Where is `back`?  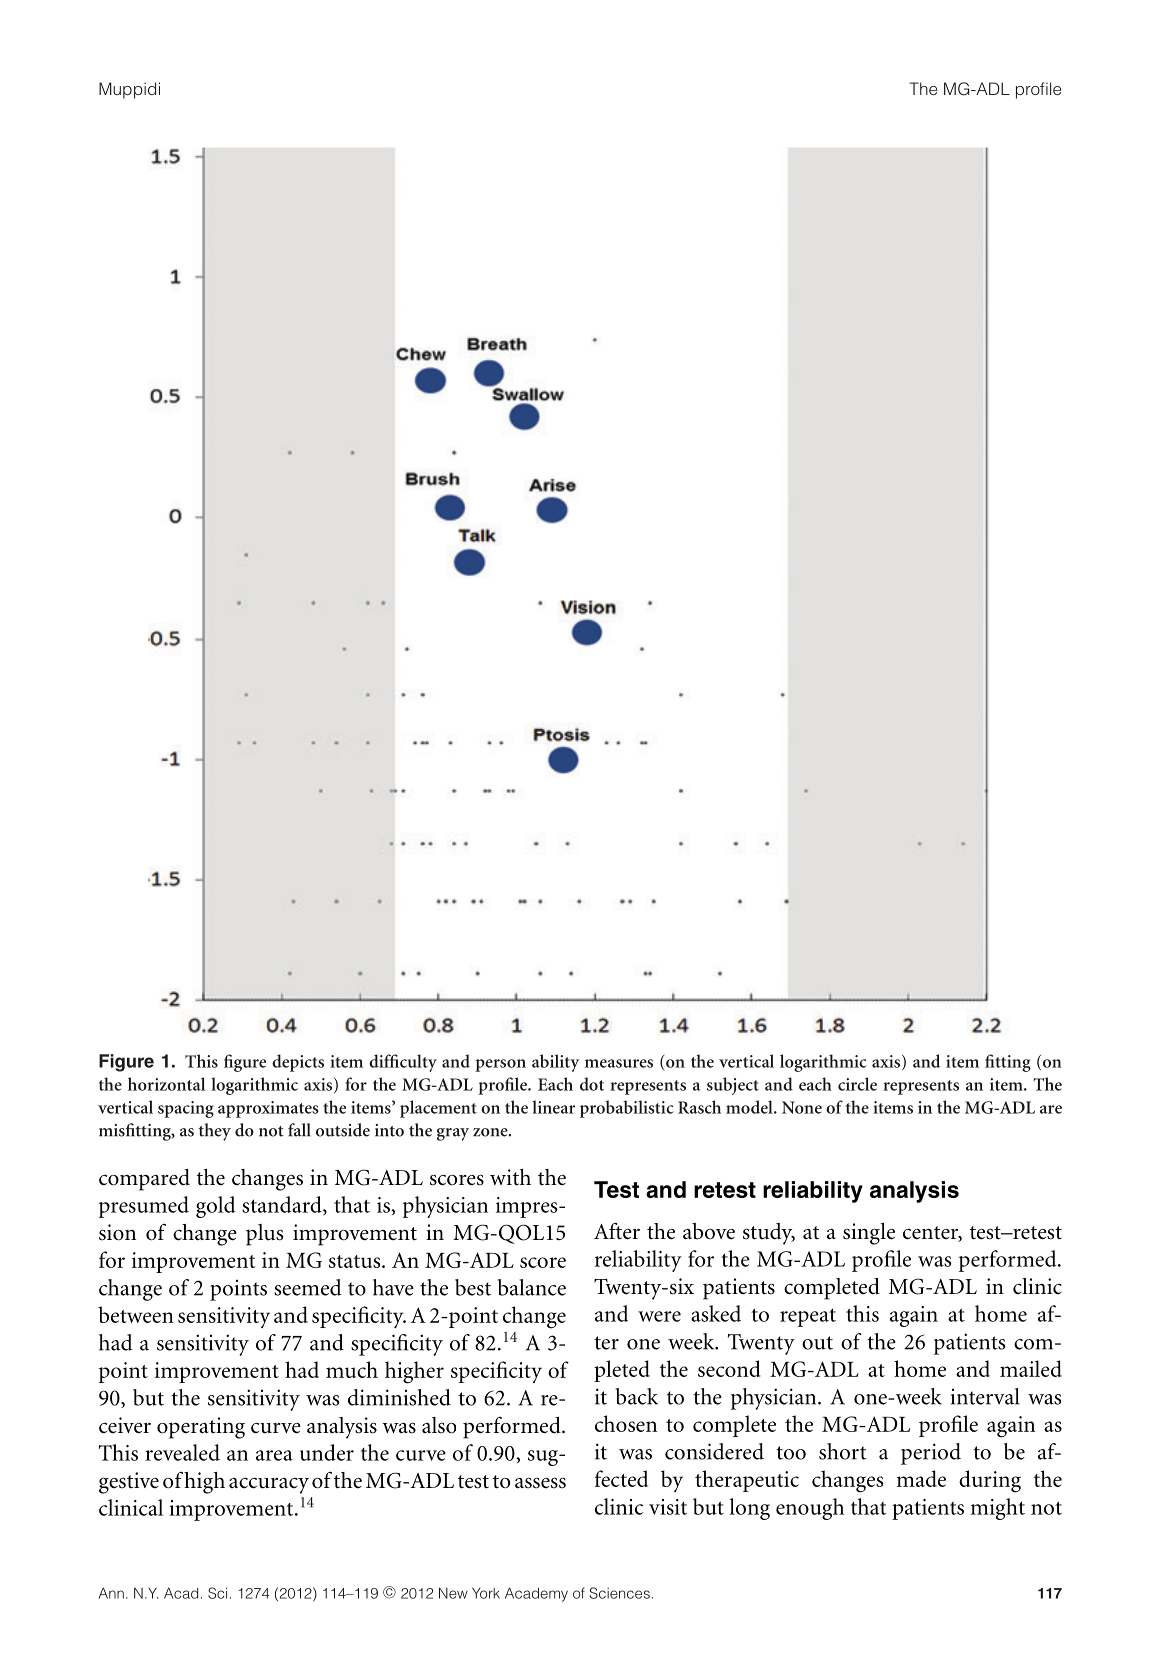
back is located at coordinates (636, 1396).
